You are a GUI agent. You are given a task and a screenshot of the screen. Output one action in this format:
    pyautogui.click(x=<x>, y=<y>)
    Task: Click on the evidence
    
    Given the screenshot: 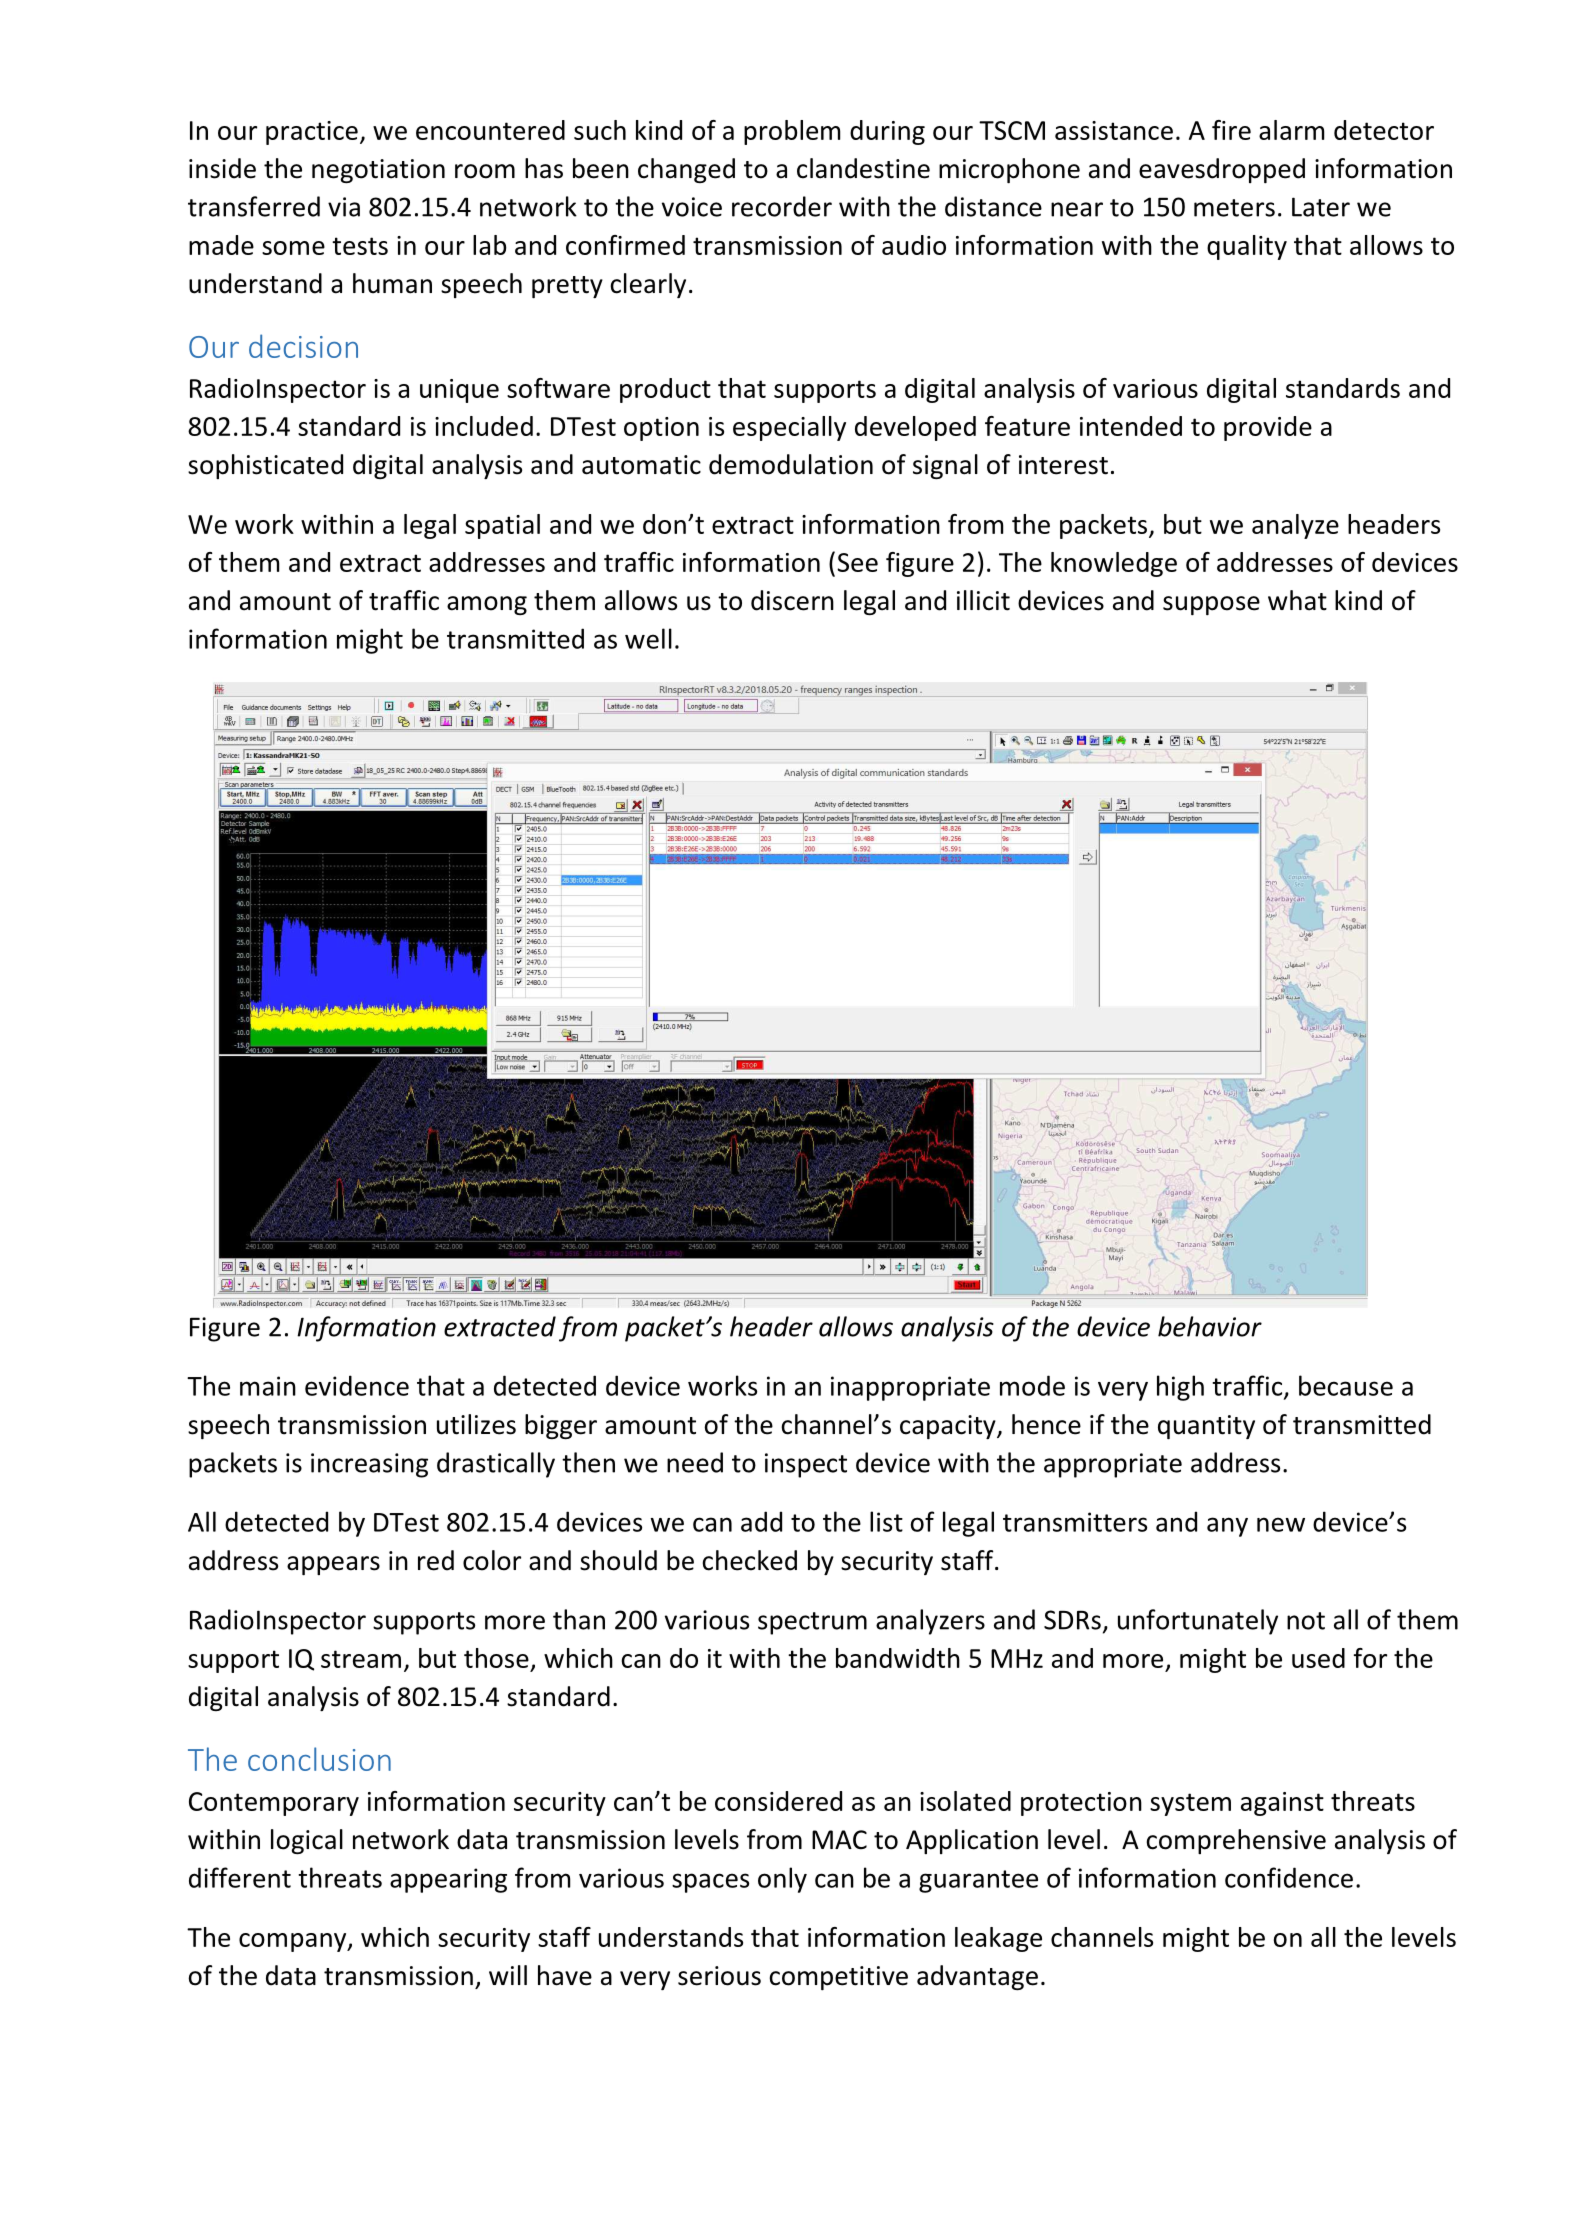 What is the action you would take?
    pyautogui.click(x=357, y=1385)
